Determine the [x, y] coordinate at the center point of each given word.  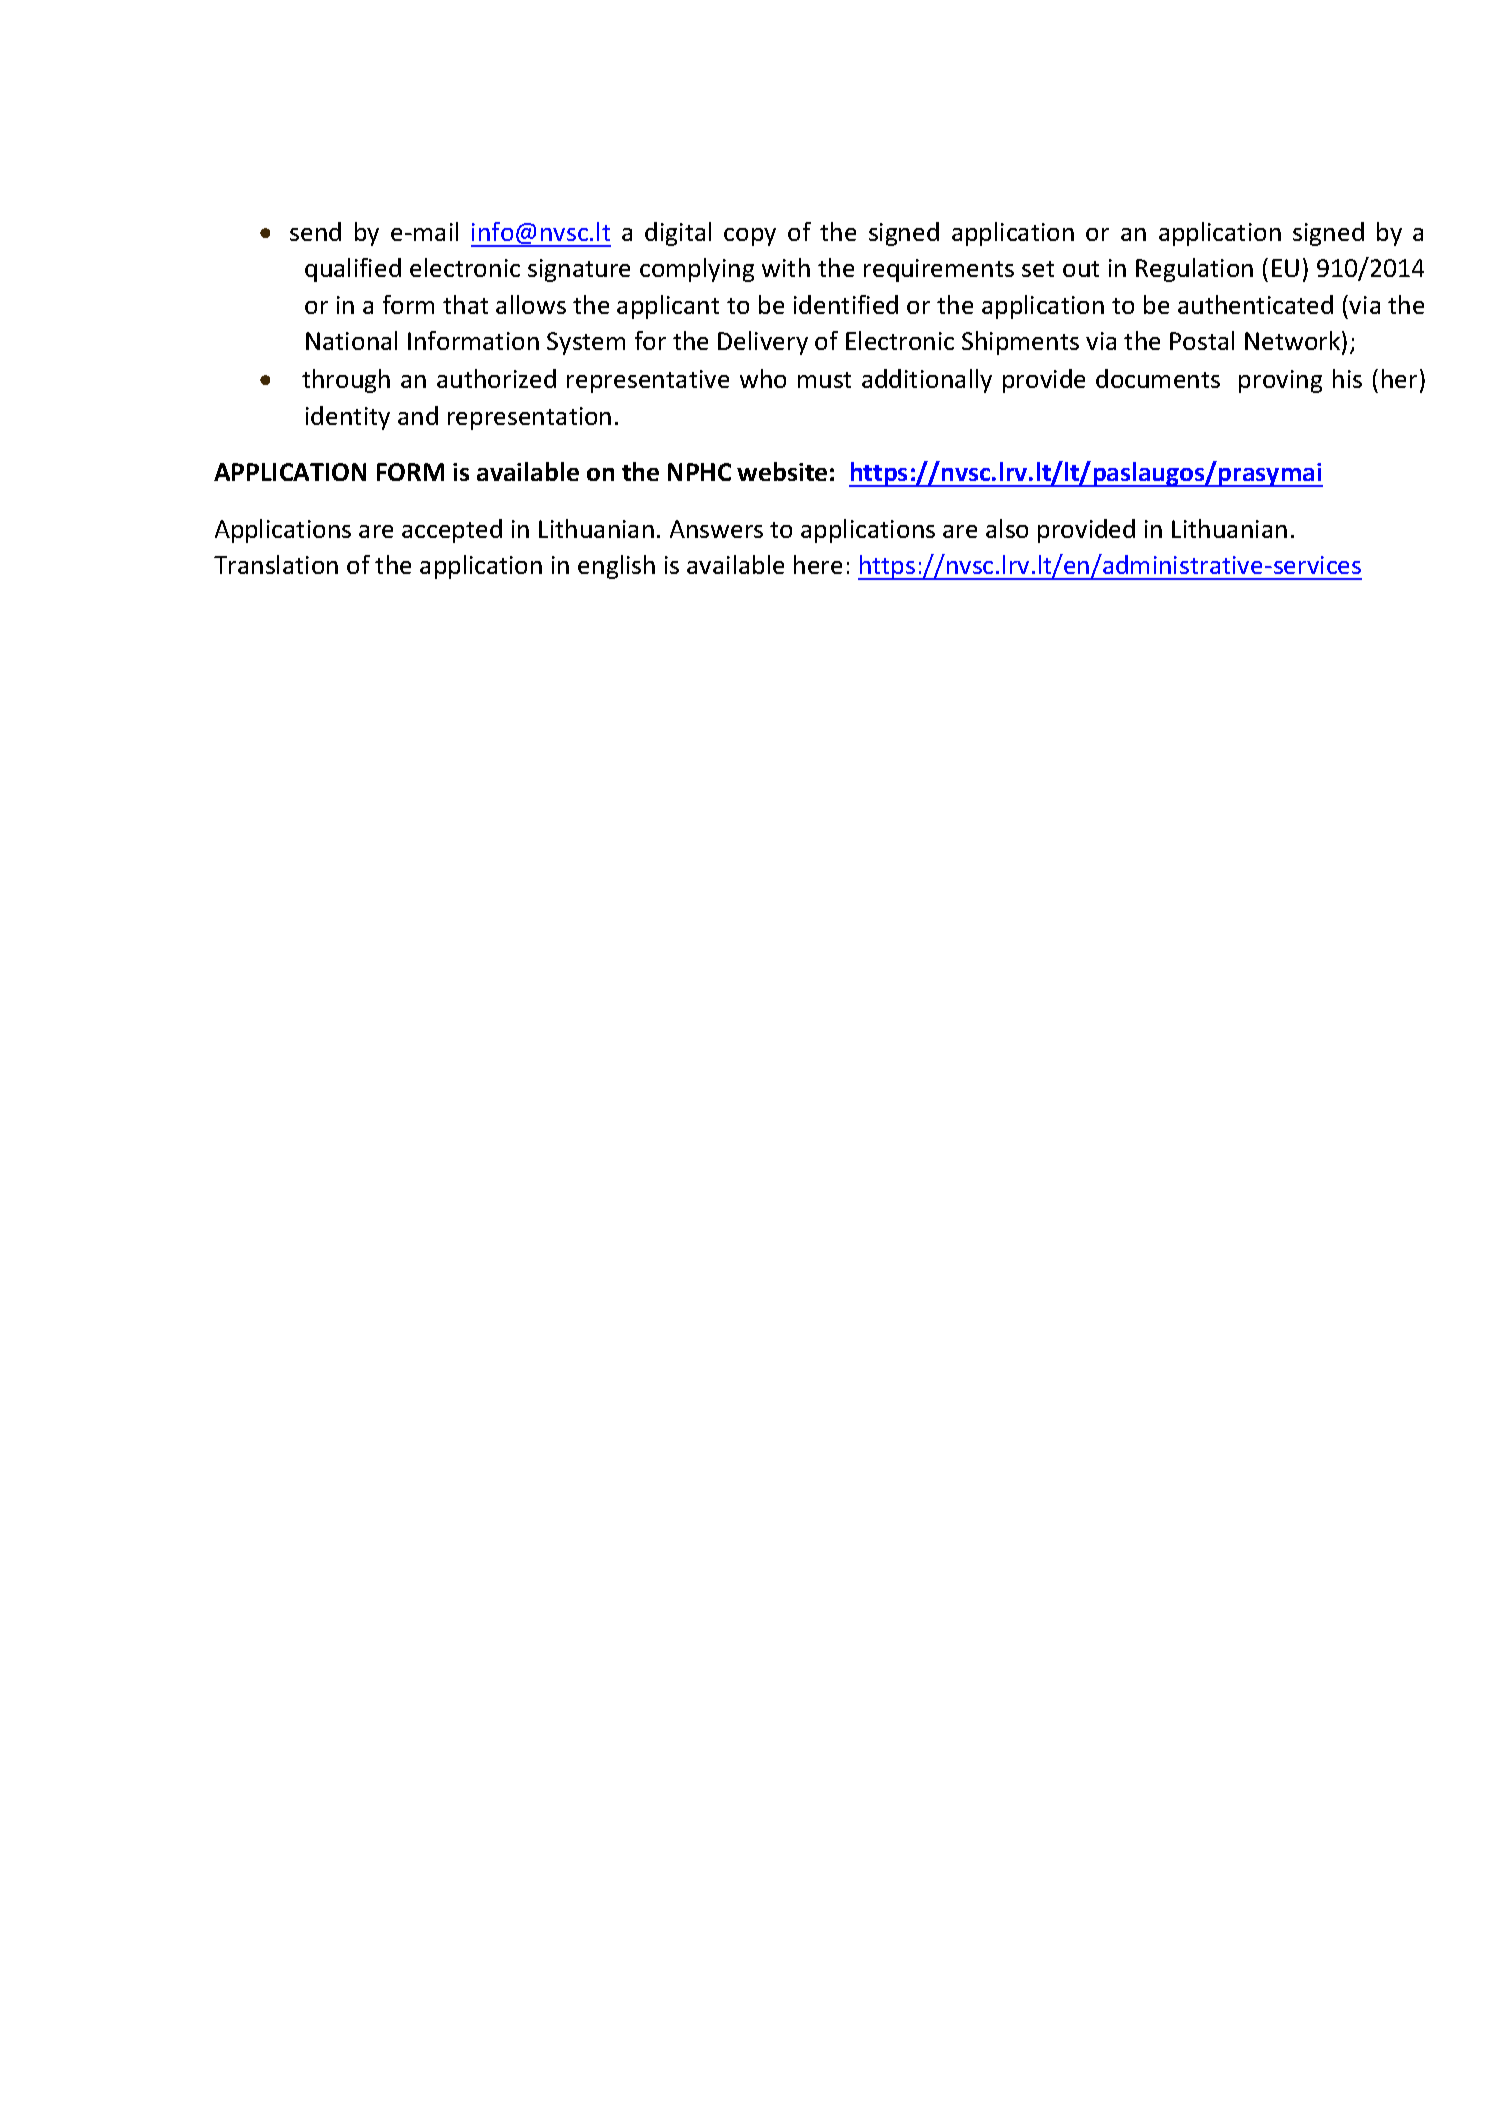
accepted [452, 531]
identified [846, 304]
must [824, 380]
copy [750, 237]
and [418, 415]
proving [1280, 381]
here [818, 564]
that [465, 304]
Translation [276, 564]
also [1007, 528]
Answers [716, 529]
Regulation [1194, 270]
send [315, 231]
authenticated [1255, 304]
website [782, 471]
